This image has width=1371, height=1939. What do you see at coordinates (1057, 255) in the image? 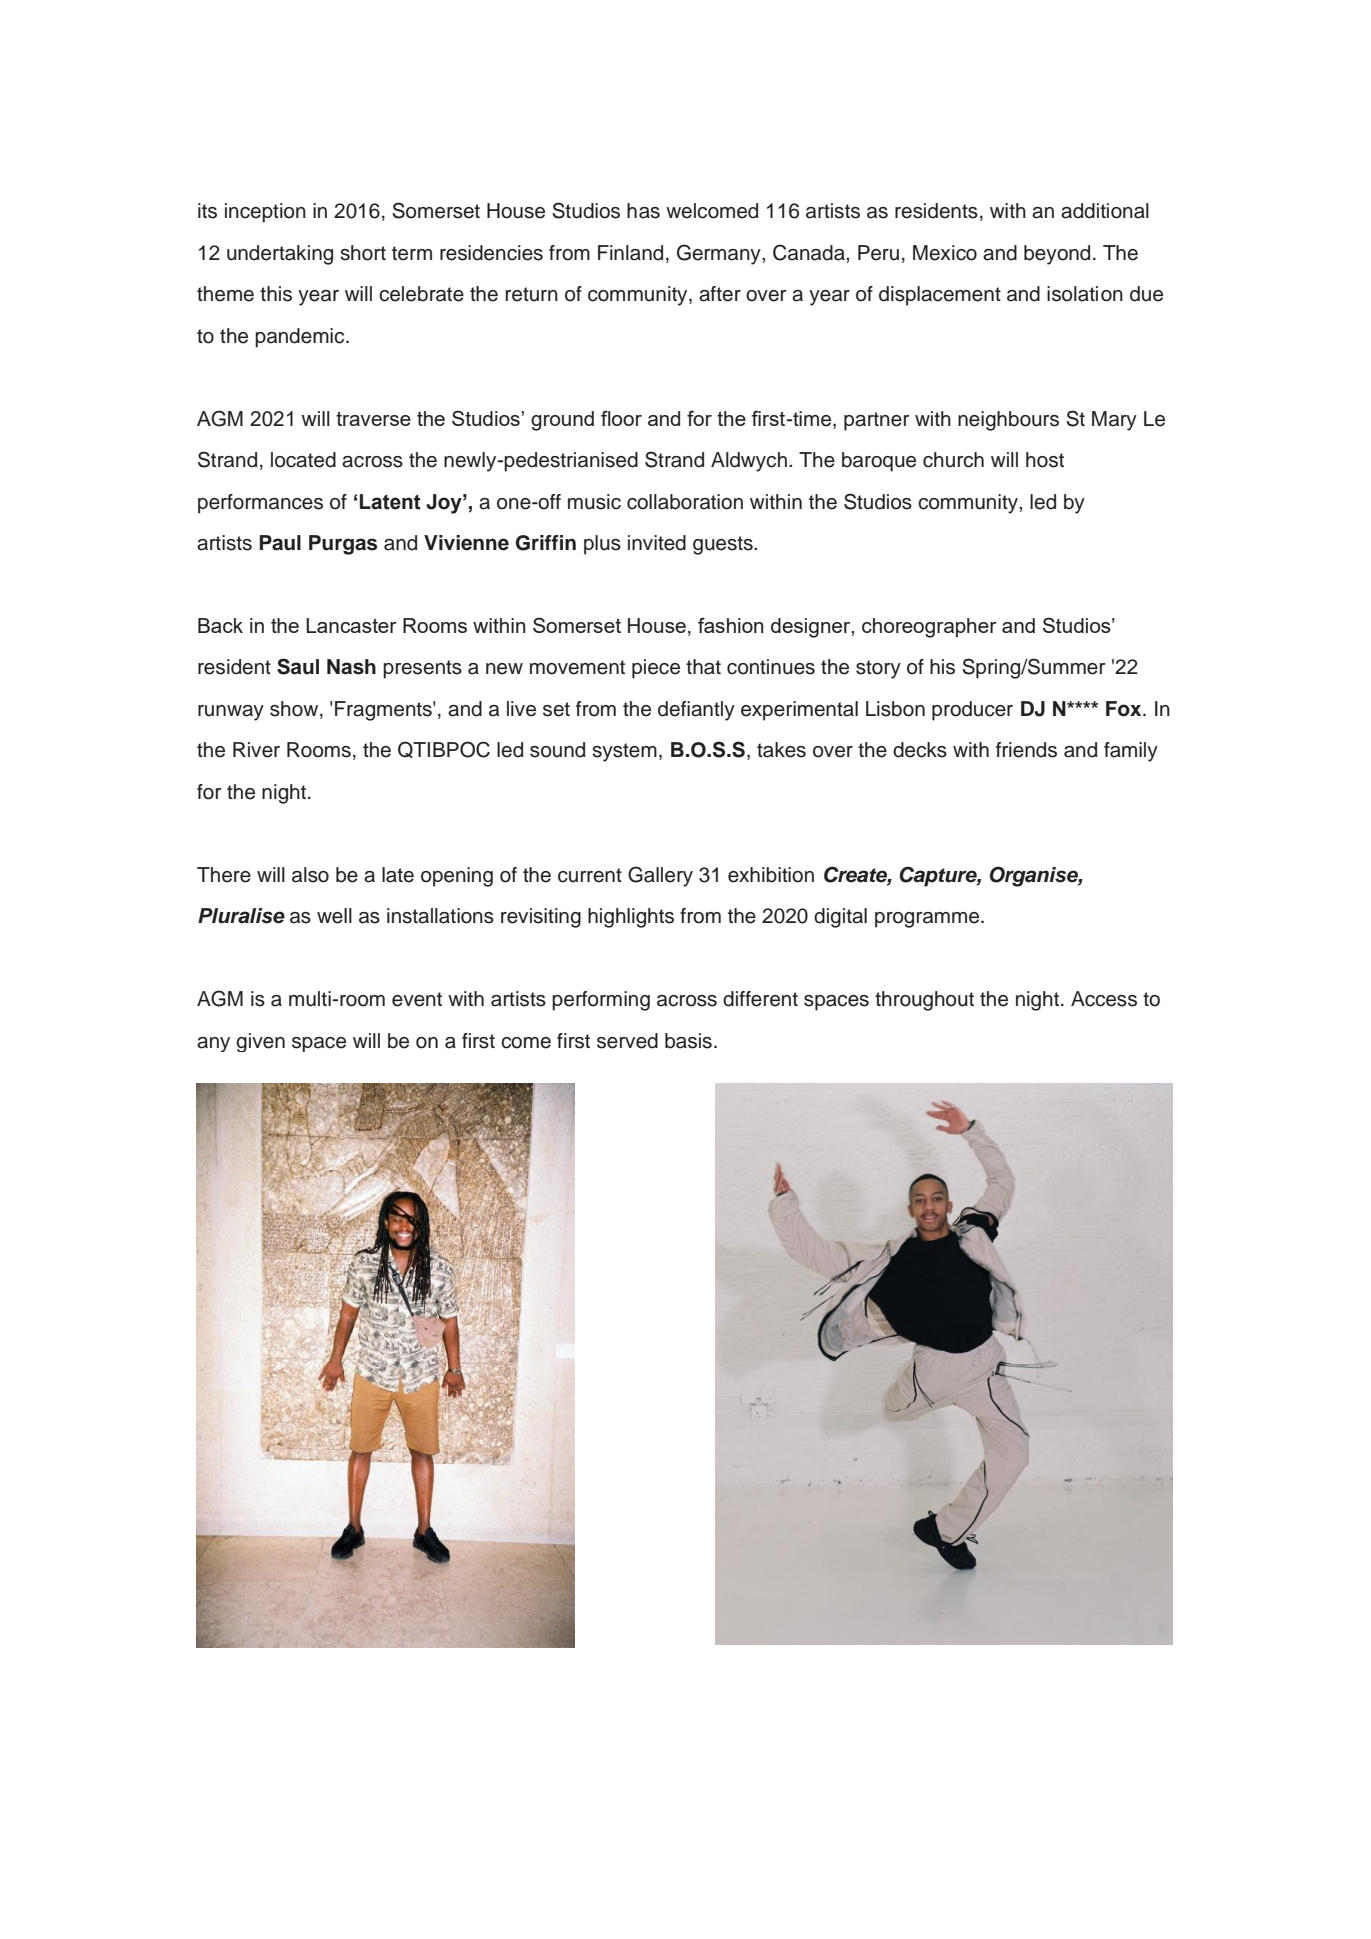
I see `beyond` at bounding box center [1057, 255].
